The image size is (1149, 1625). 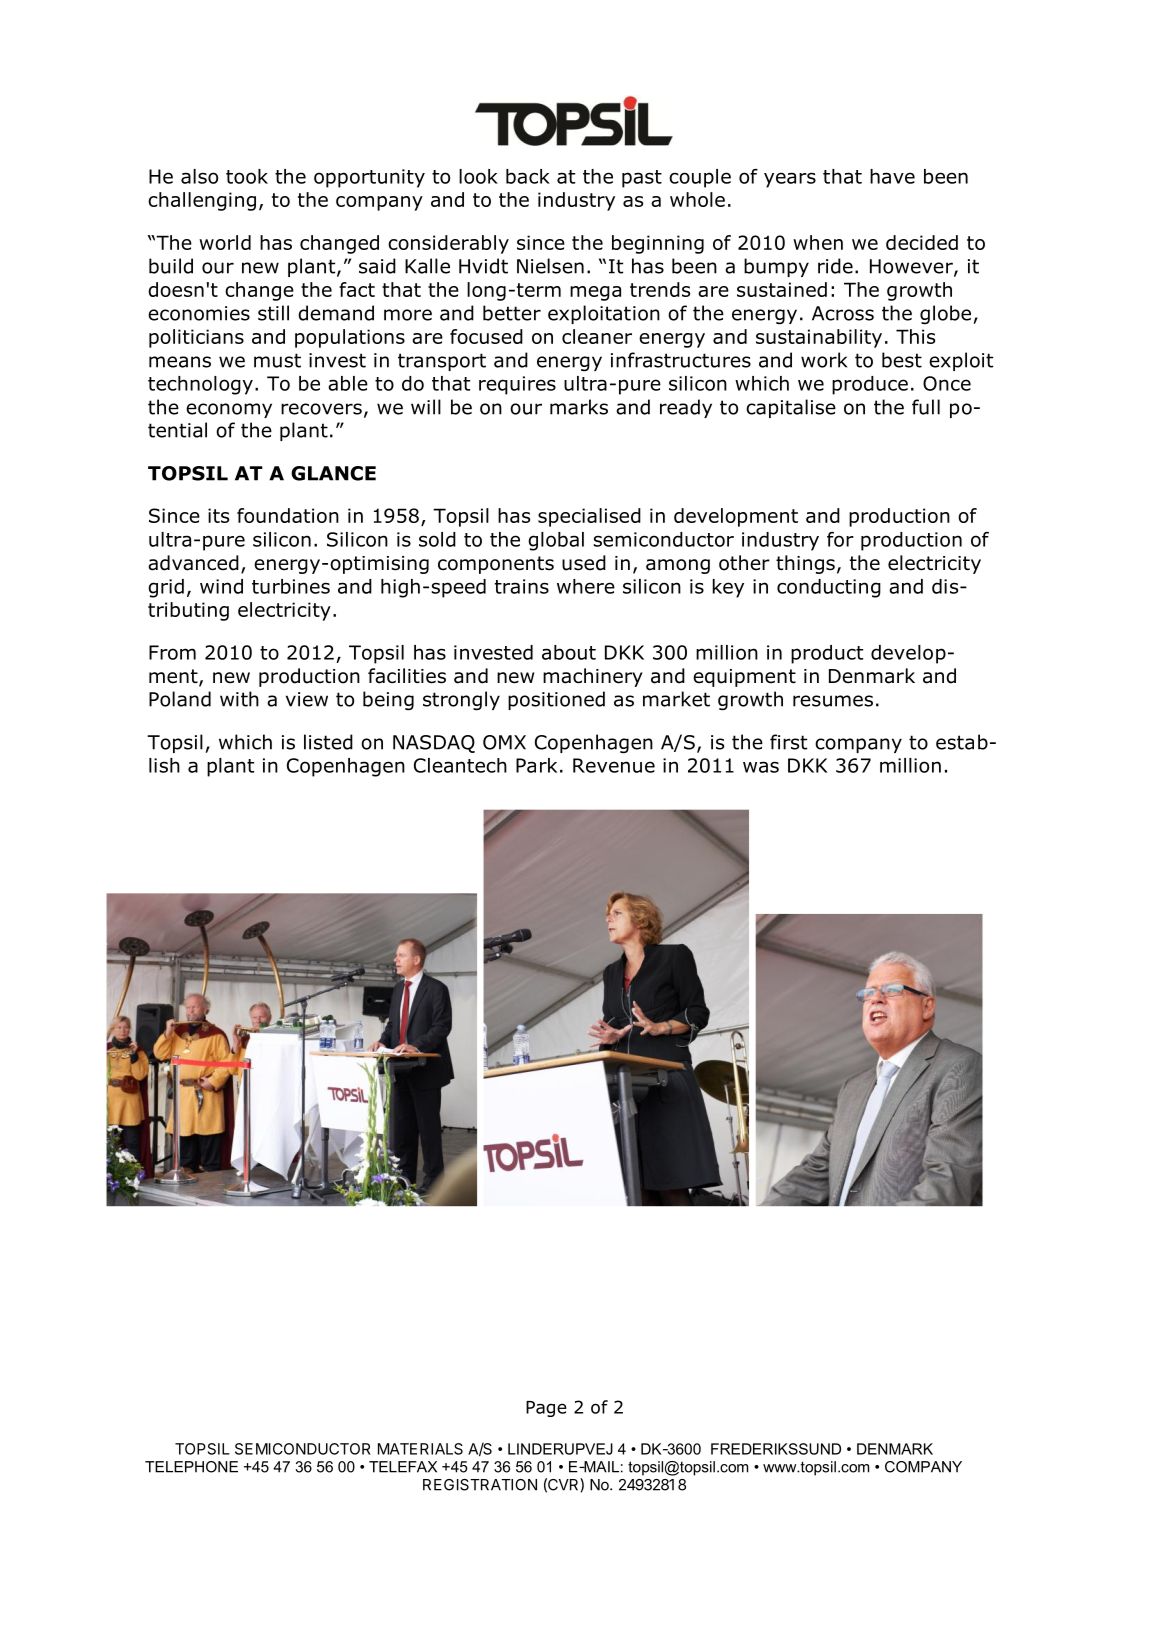 What do you see at coordinates (761, 767) in the document?
I see `was` at bounding box center [761, 767].
